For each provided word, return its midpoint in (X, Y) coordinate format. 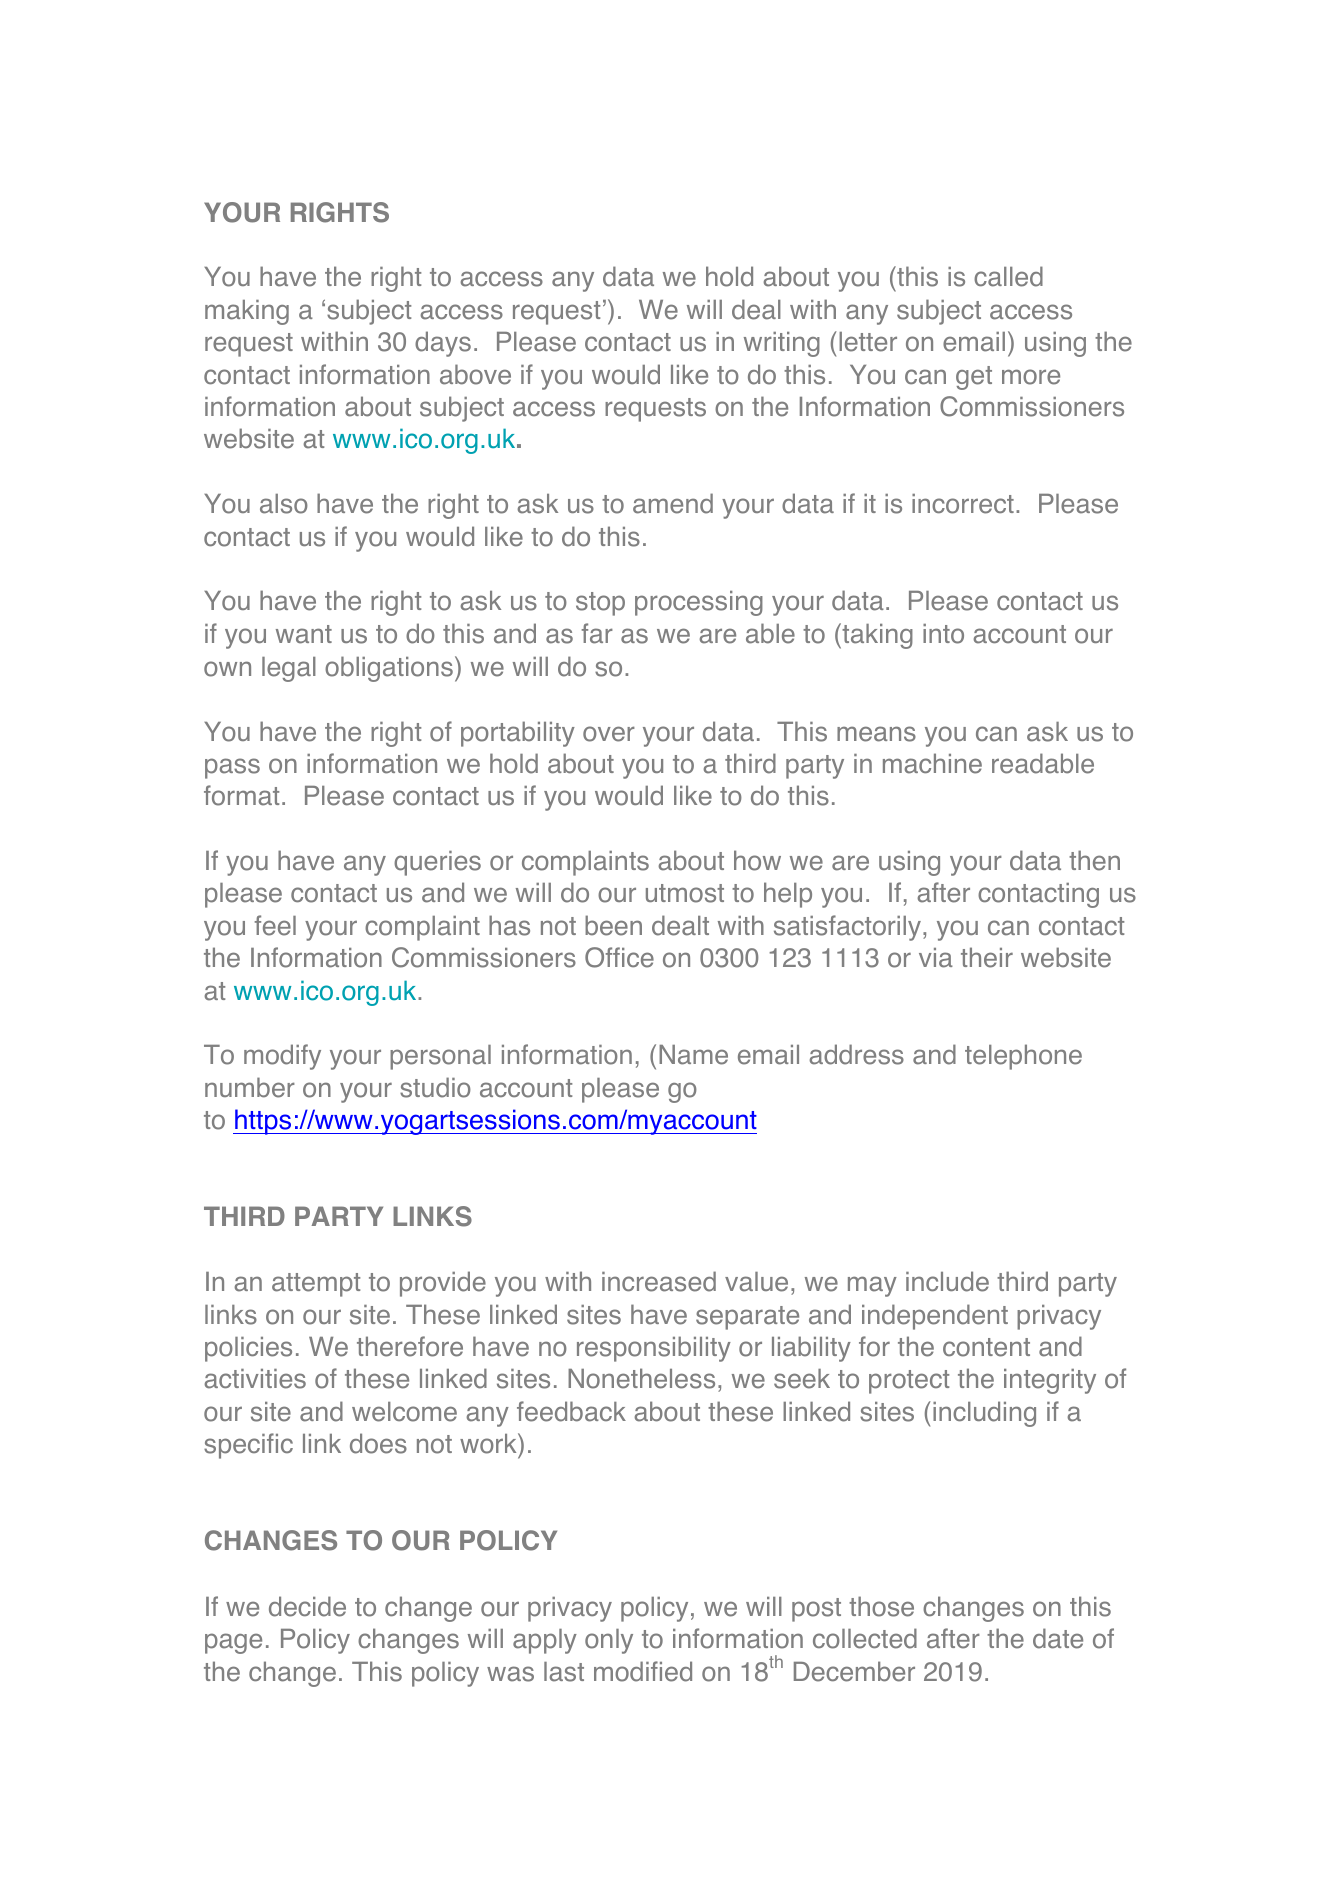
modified (643, 1671)
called (1008, 276)
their (987, 957)
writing (782, 344)
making (247, 312)
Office (619, 957)
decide (307, 1606)
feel (275, 925)
